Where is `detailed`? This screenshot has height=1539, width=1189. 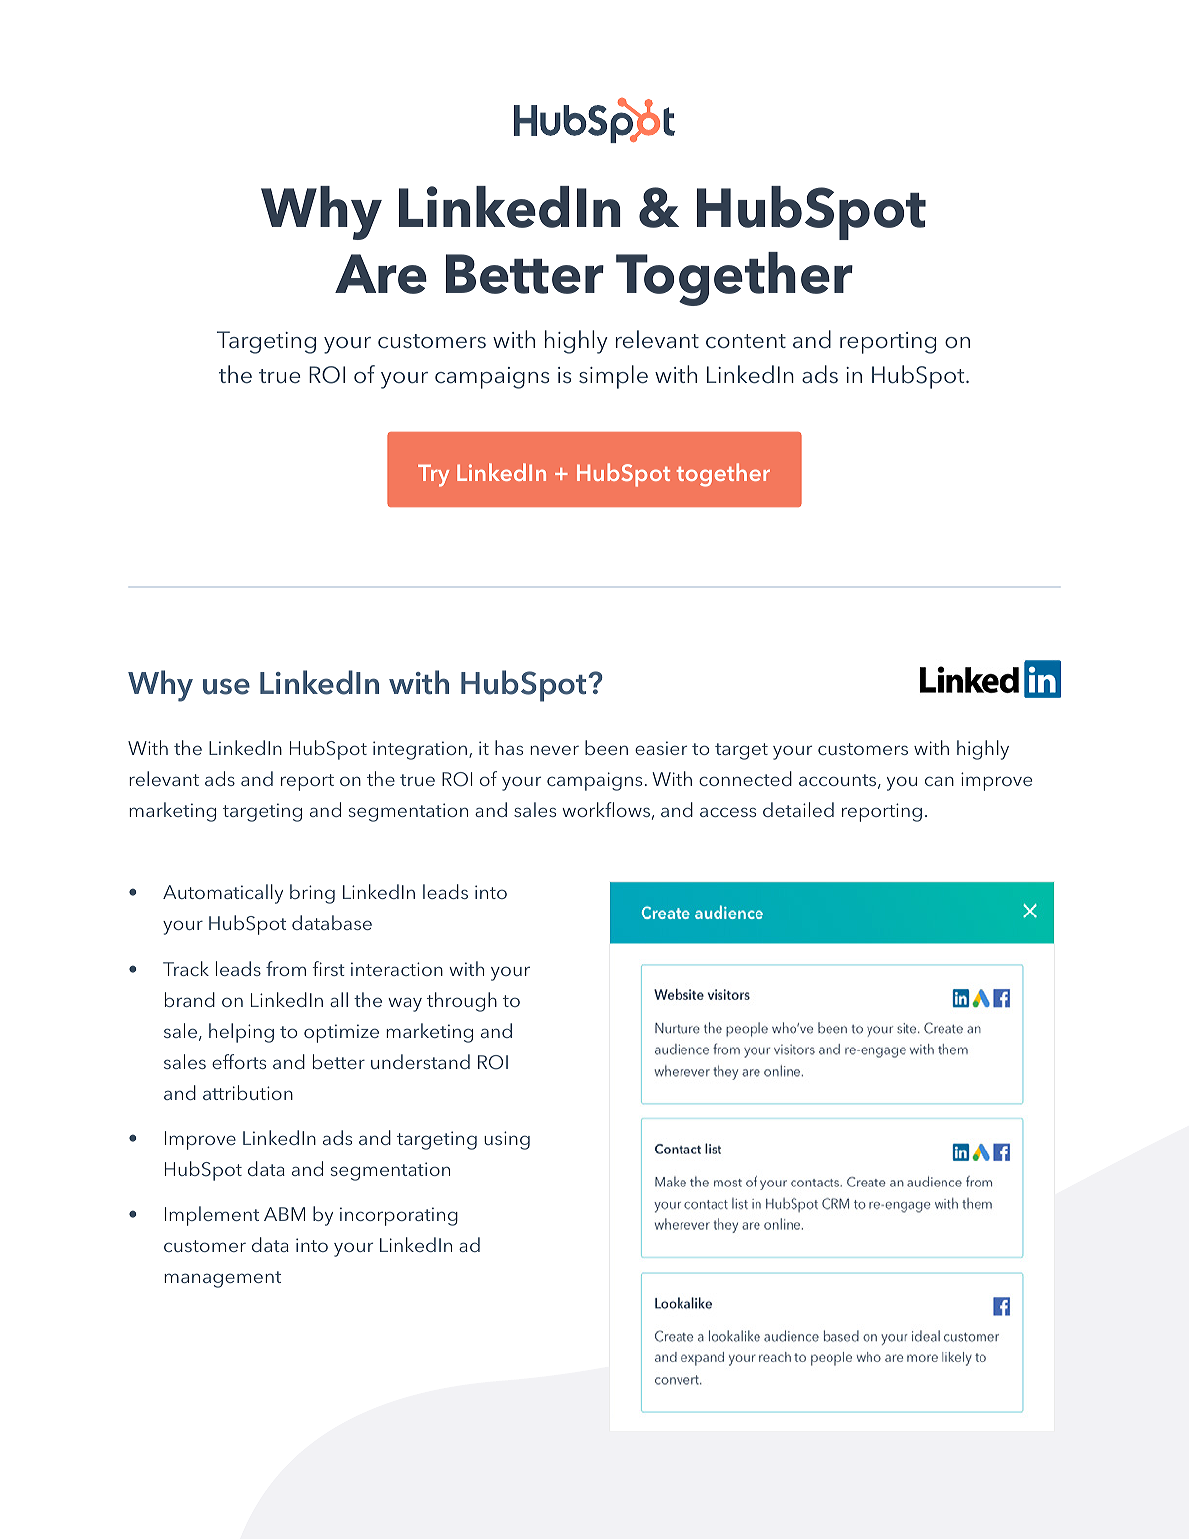 detailed is located at coordinates (798, 809).
